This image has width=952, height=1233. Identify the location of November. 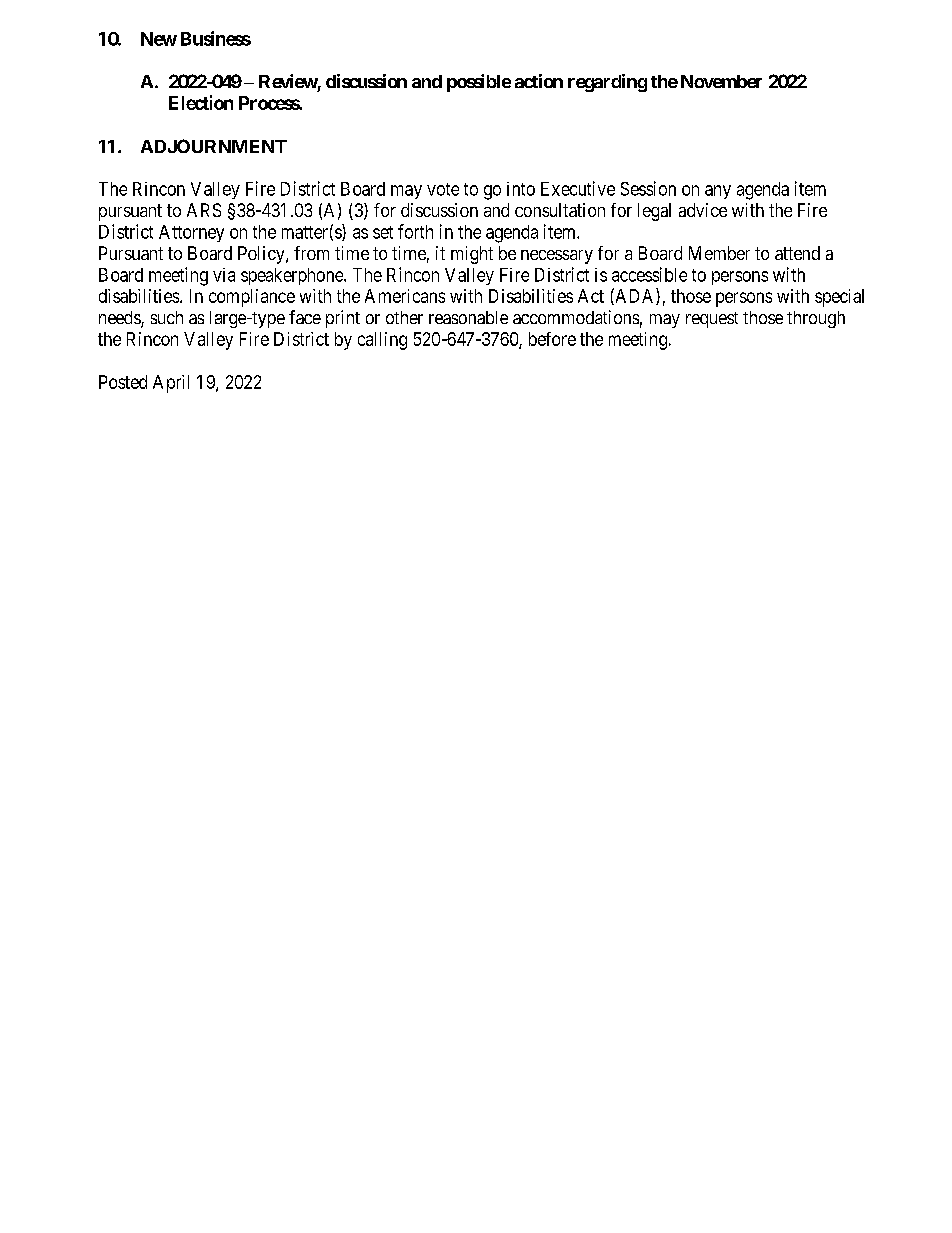
(721, 81).
